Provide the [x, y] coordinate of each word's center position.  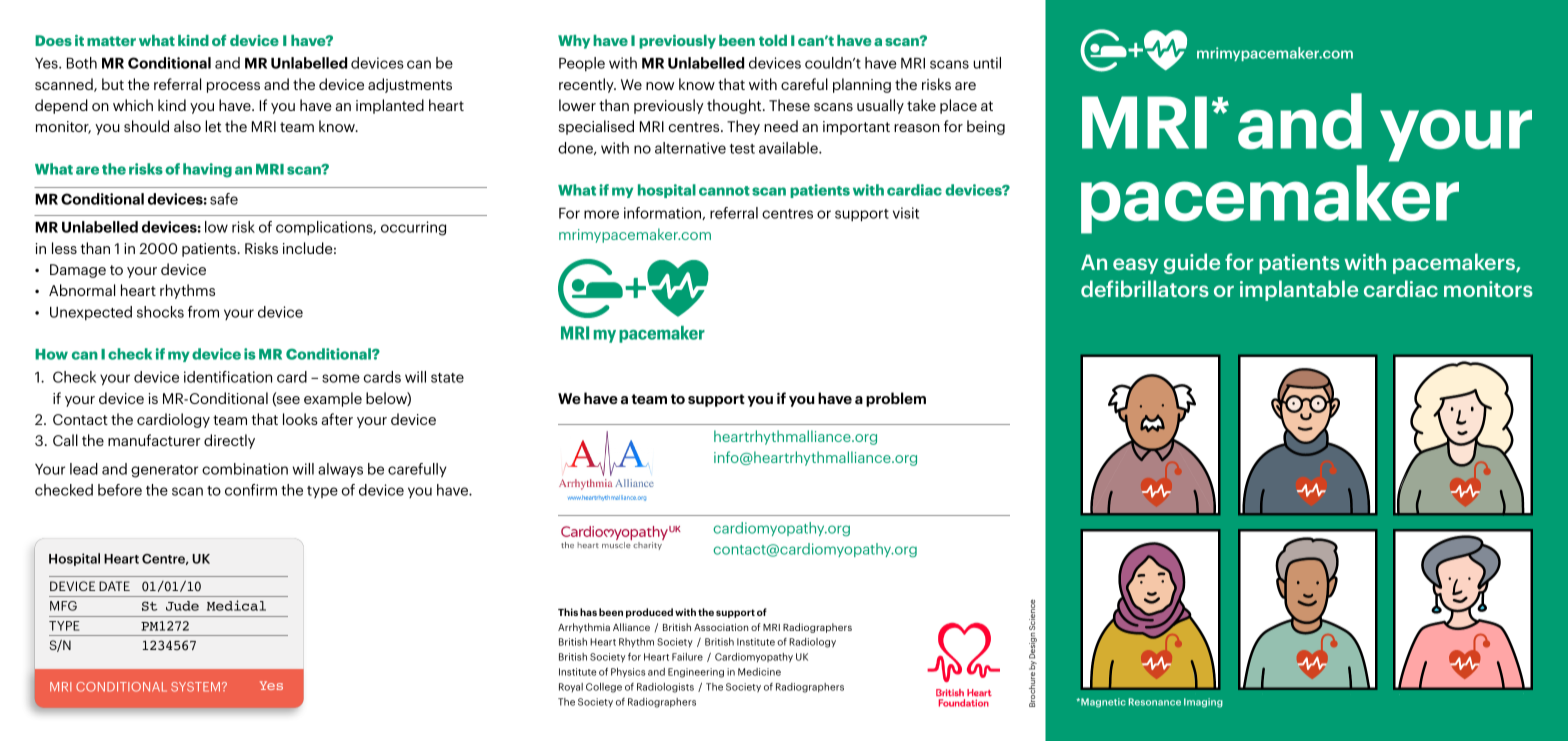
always [340, 470]
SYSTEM [195, 687]
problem [896, 399]
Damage [78, 271]
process [233, 87]
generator [164, 471]
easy [1135, 266]
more [601, 214]
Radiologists [665, 688]
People [582, 64]
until [987, 63]
